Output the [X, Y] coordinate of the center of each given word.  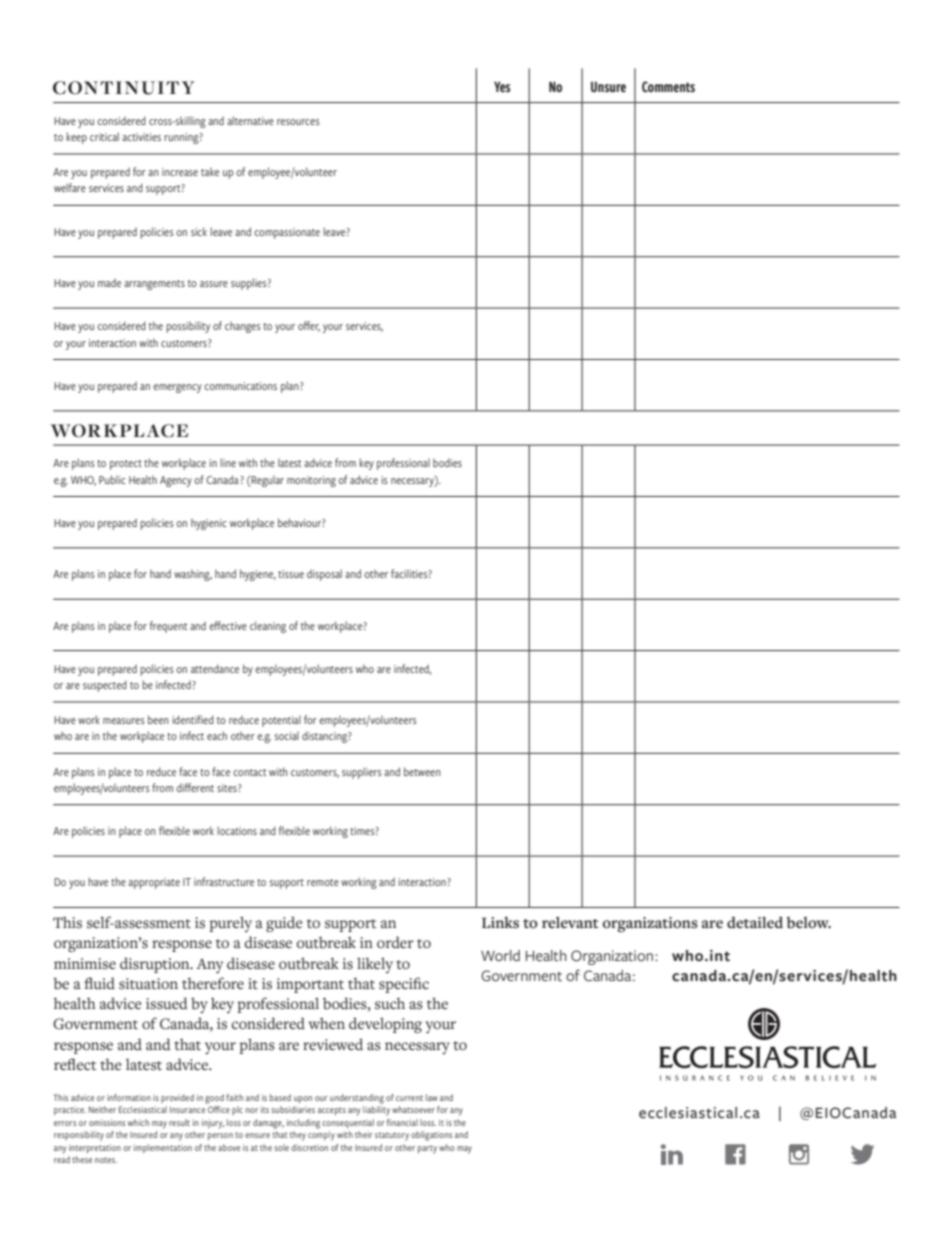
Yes [502, 86]
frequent [168, 627]
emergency [177, 388]
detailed [755, 922]
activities [141, 137]
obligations [431, 1136]
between [422, 771]
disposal [324, 575]
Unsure [608, 87]
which [138, 1122]
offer [309, 326]
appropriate [154, 883]
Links [500, 923]
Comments [668, 87]
